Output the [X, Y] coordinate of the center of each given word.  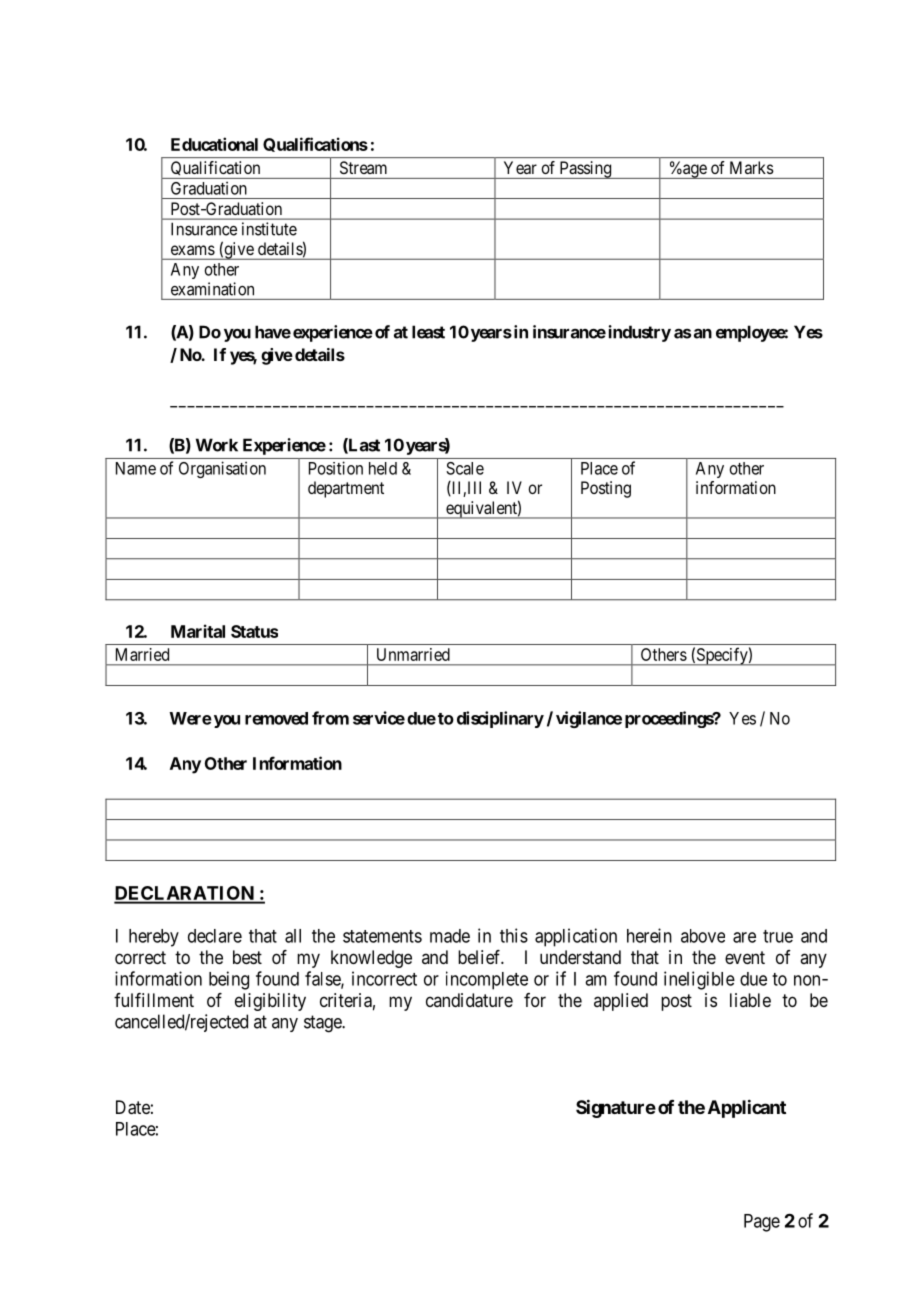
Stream [363, 167]
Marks [751, 167]
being [229, 980]
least [428, 332]
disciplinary [500, 719]
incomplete [487, 980]
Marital [198, 631]
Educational [214, 144]
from [330, 718]
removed [276, 718]
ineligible [699, 980]
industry [638, 333]
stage [323, 1024]
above [703, 936]
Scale [465, 468]
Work [217, 445]
